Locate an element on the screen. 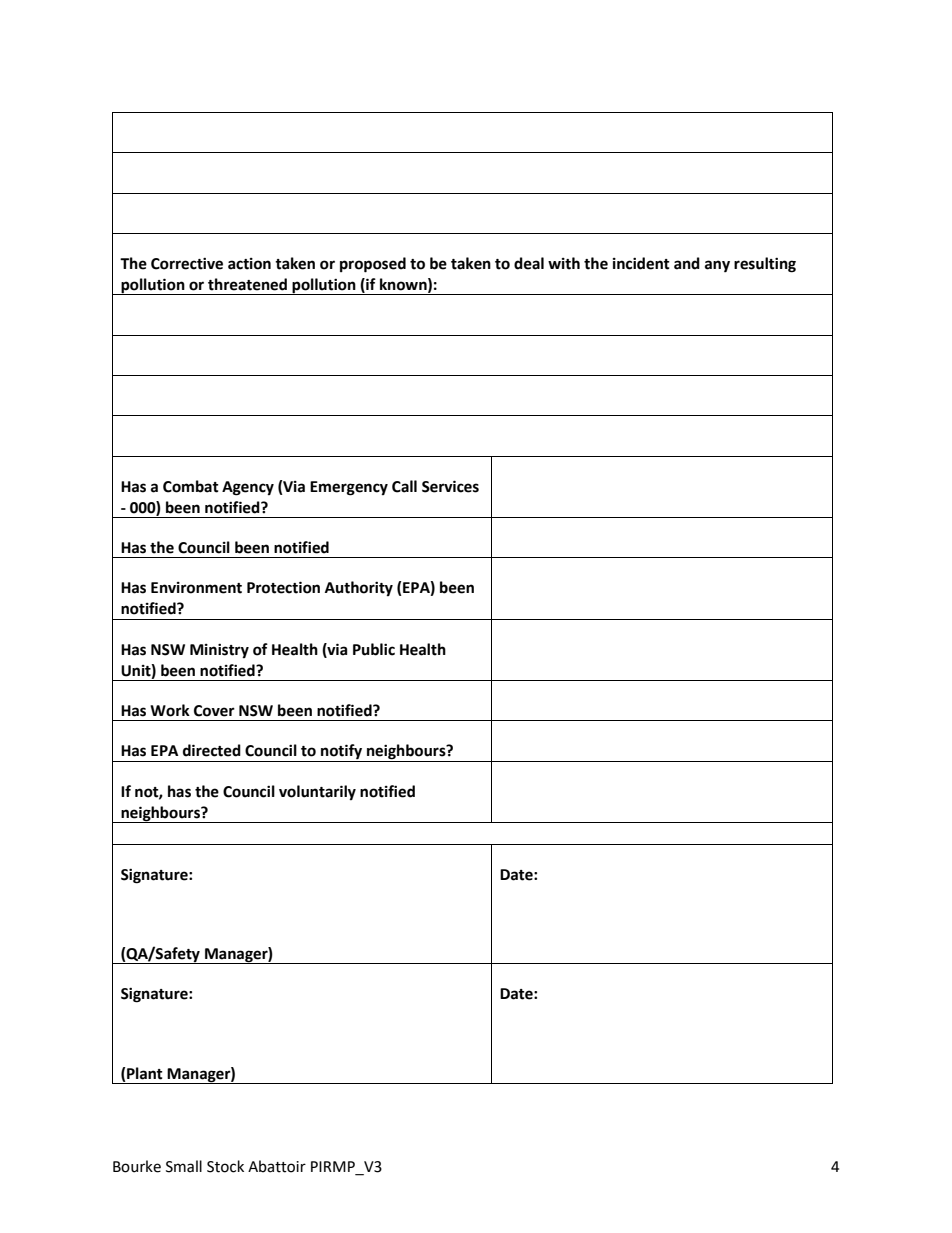  Stock is located at coordinates (225, 1166).
